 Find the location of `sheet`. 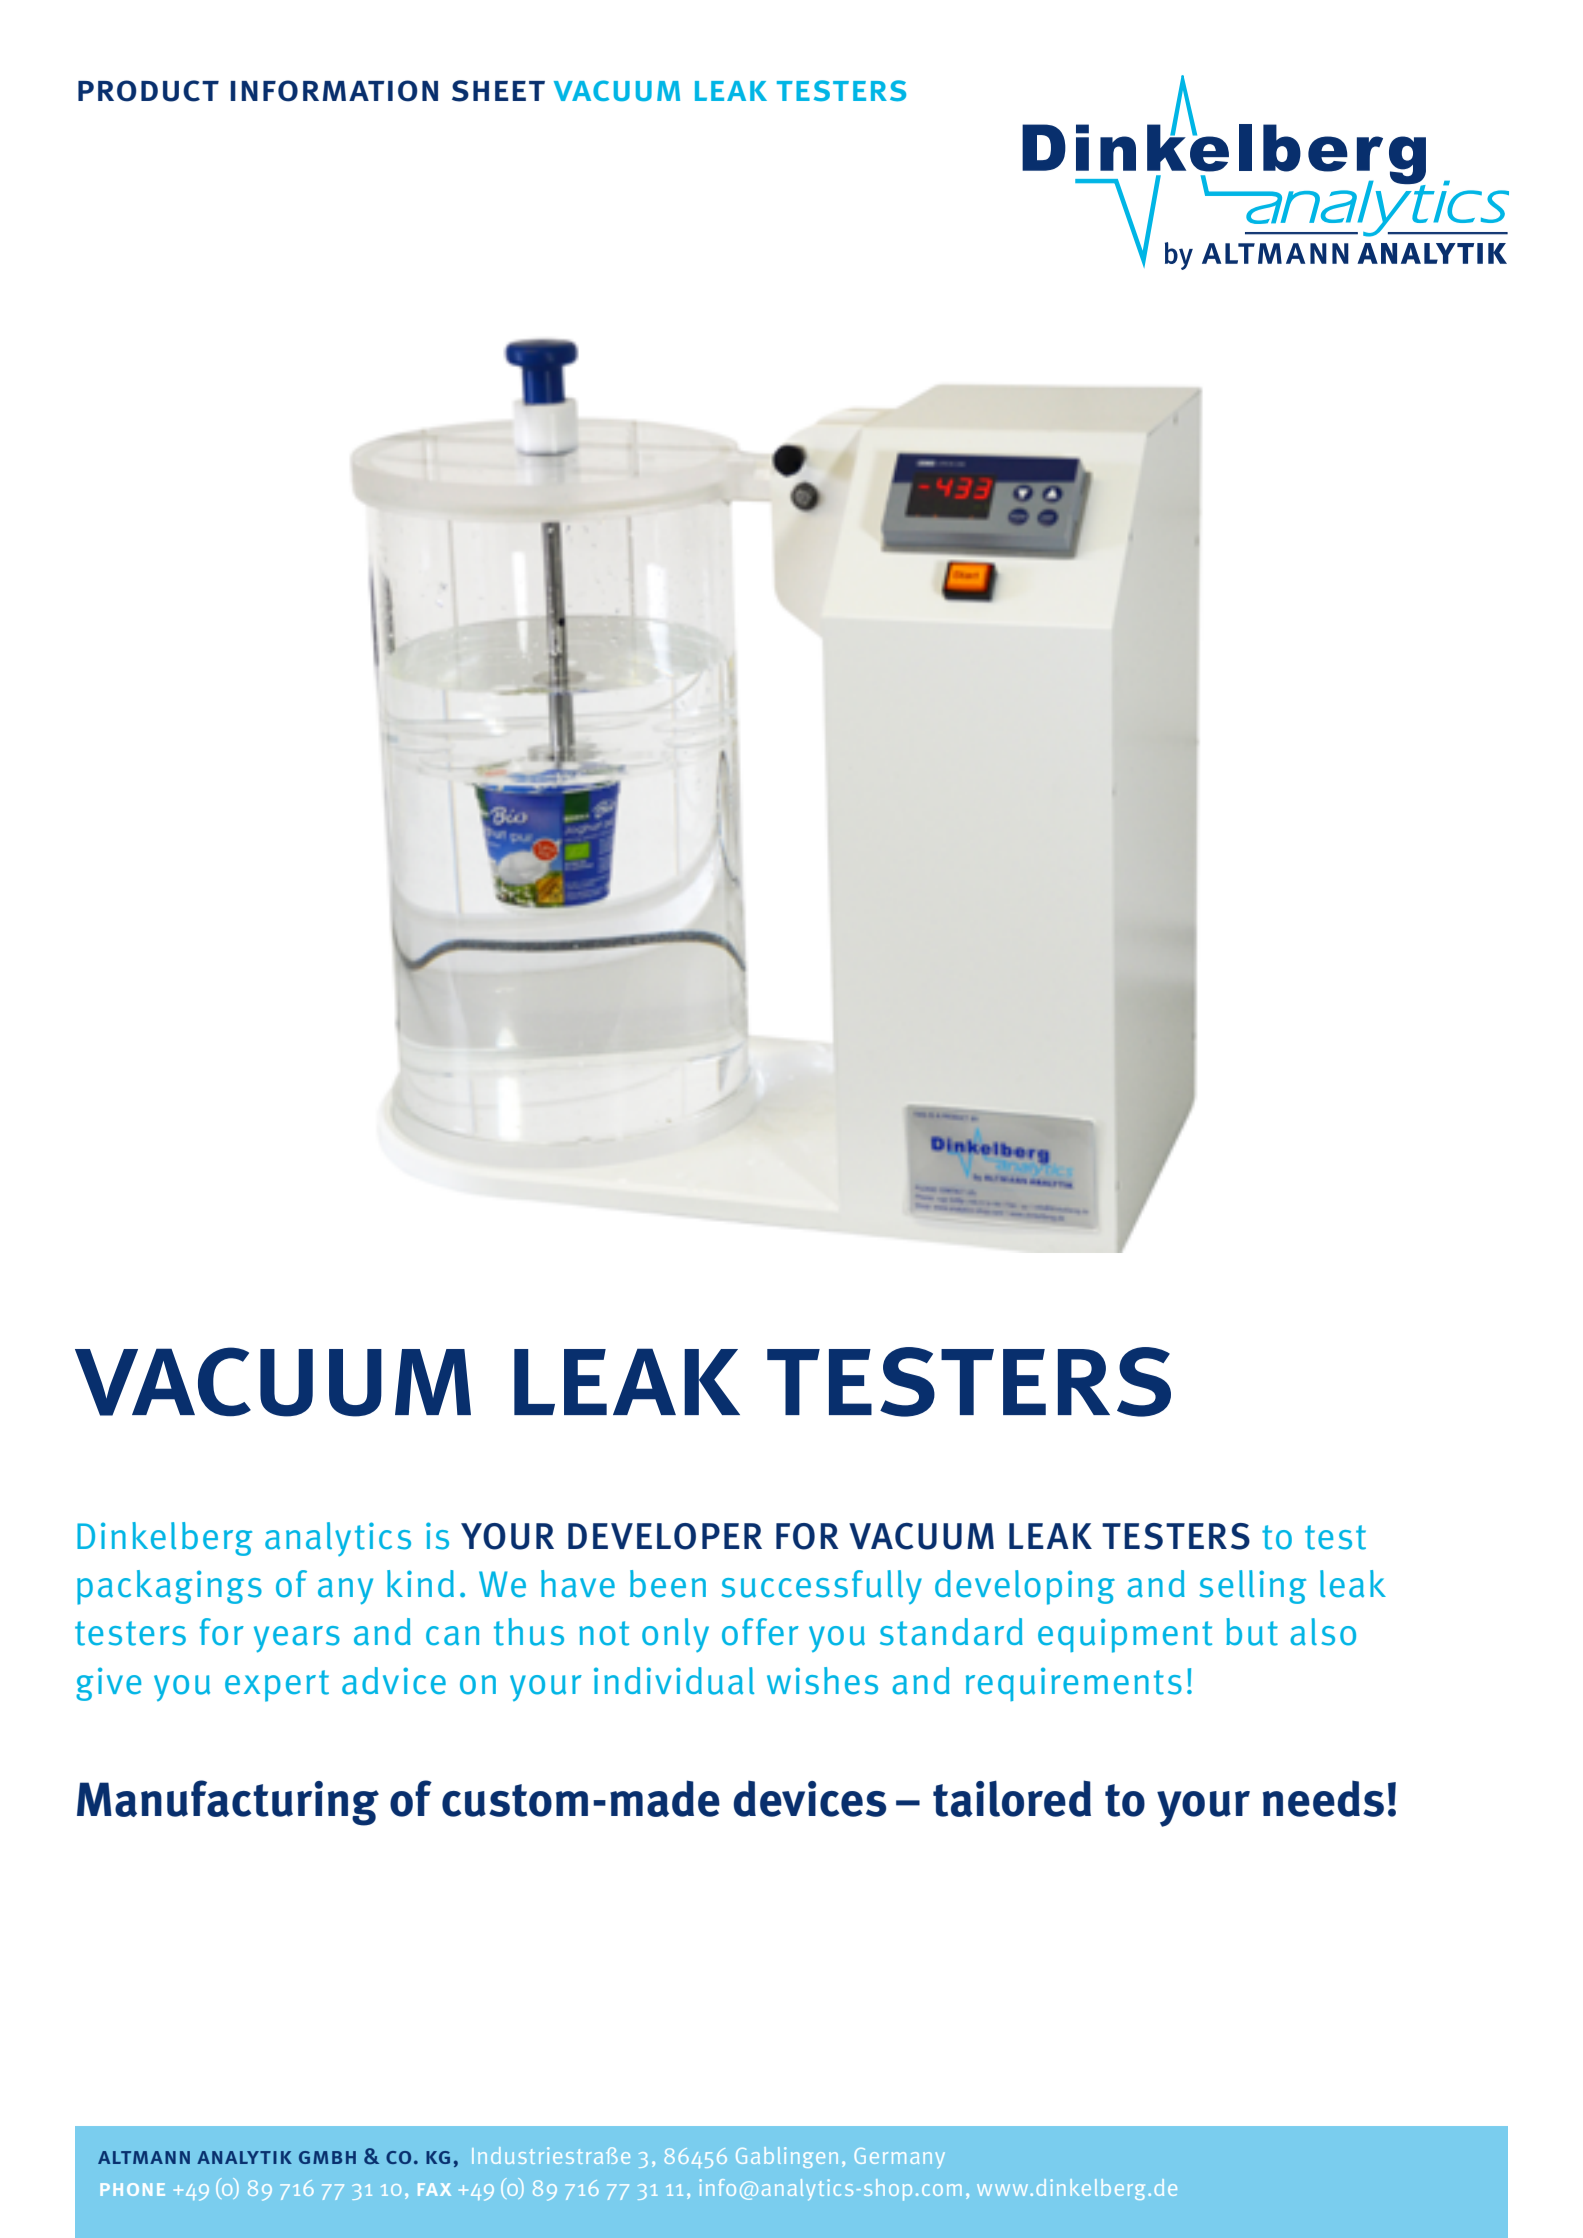

sheet is located at coordinates (498, 91).
